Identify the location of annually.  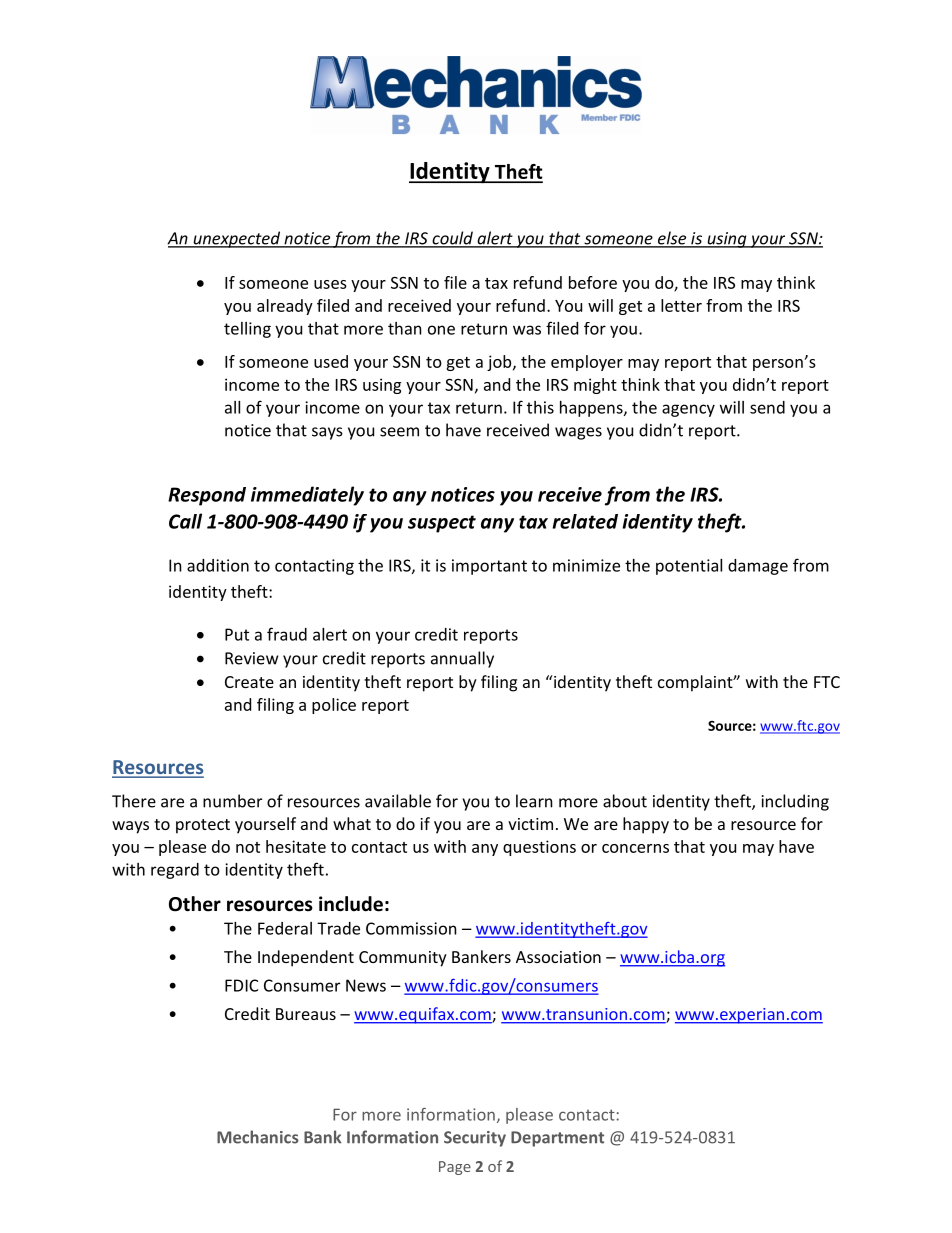
(462, 659).
